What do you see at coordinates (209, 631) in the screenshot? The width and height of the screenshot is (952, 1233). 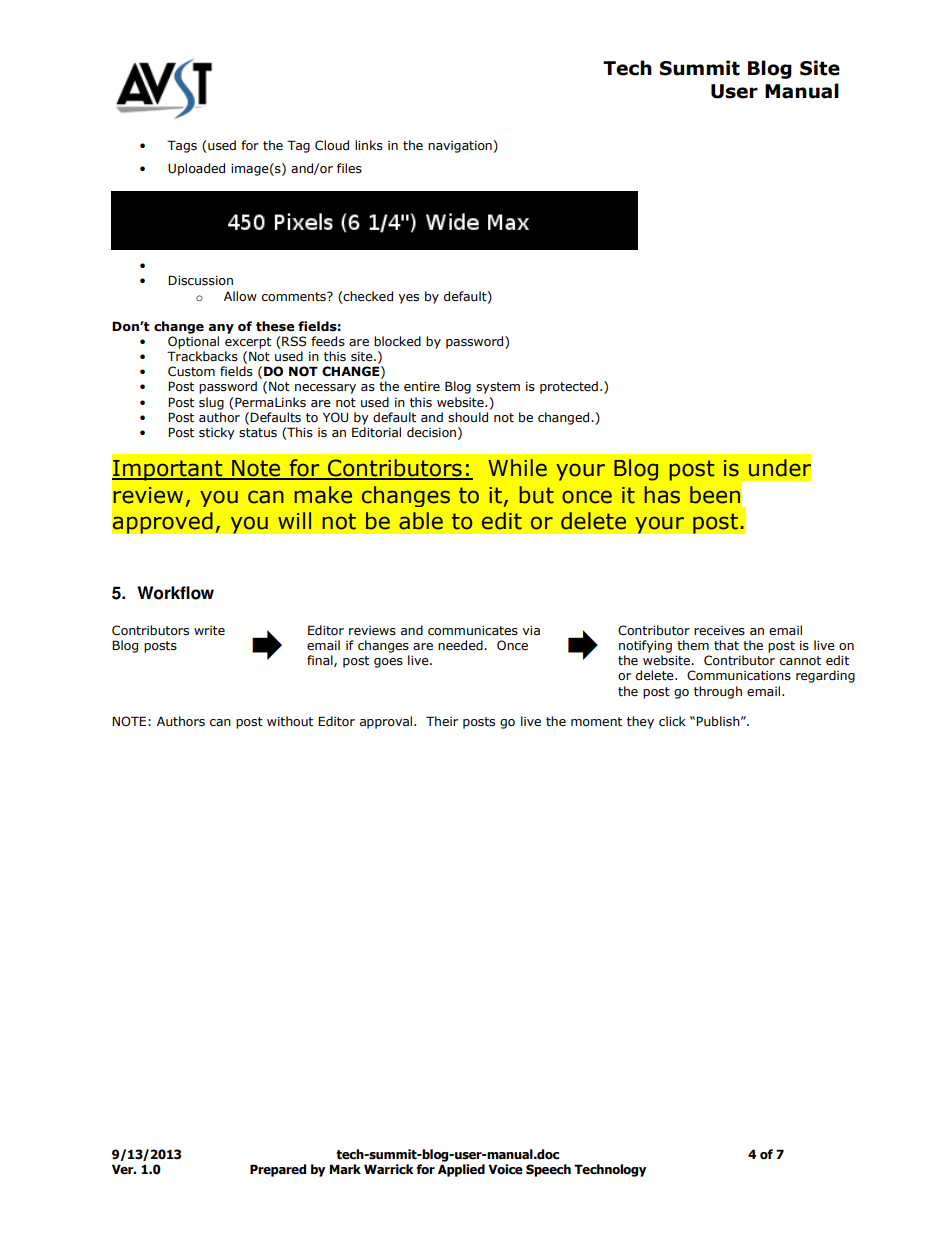 I see `write` at bounding box center [209, 631].
